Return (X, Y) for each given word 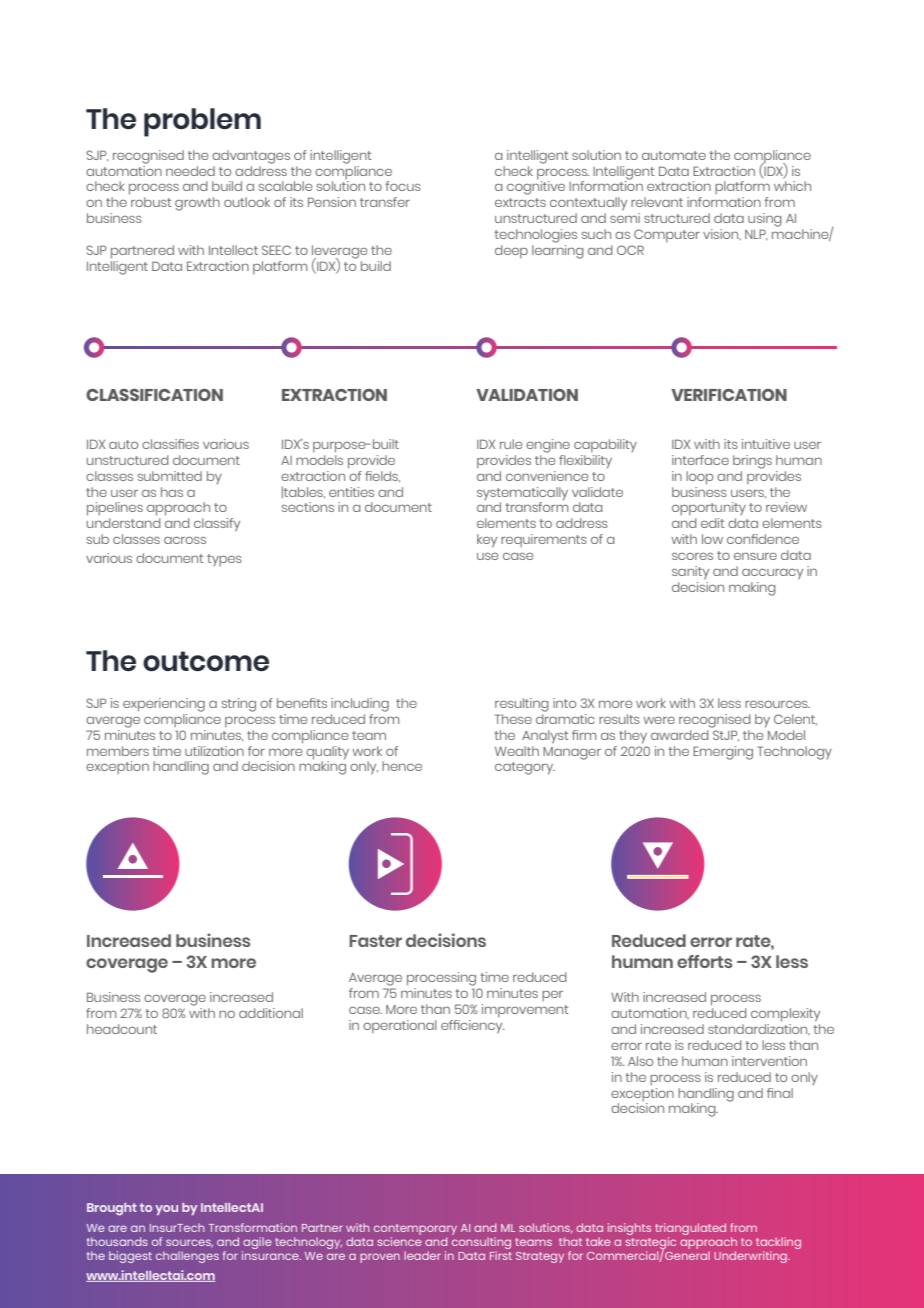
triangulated (690, 1230)
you (166, 1210)
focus (403, 186)
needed (190, 171)
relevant (657, 202)
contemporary (415, 1231)
